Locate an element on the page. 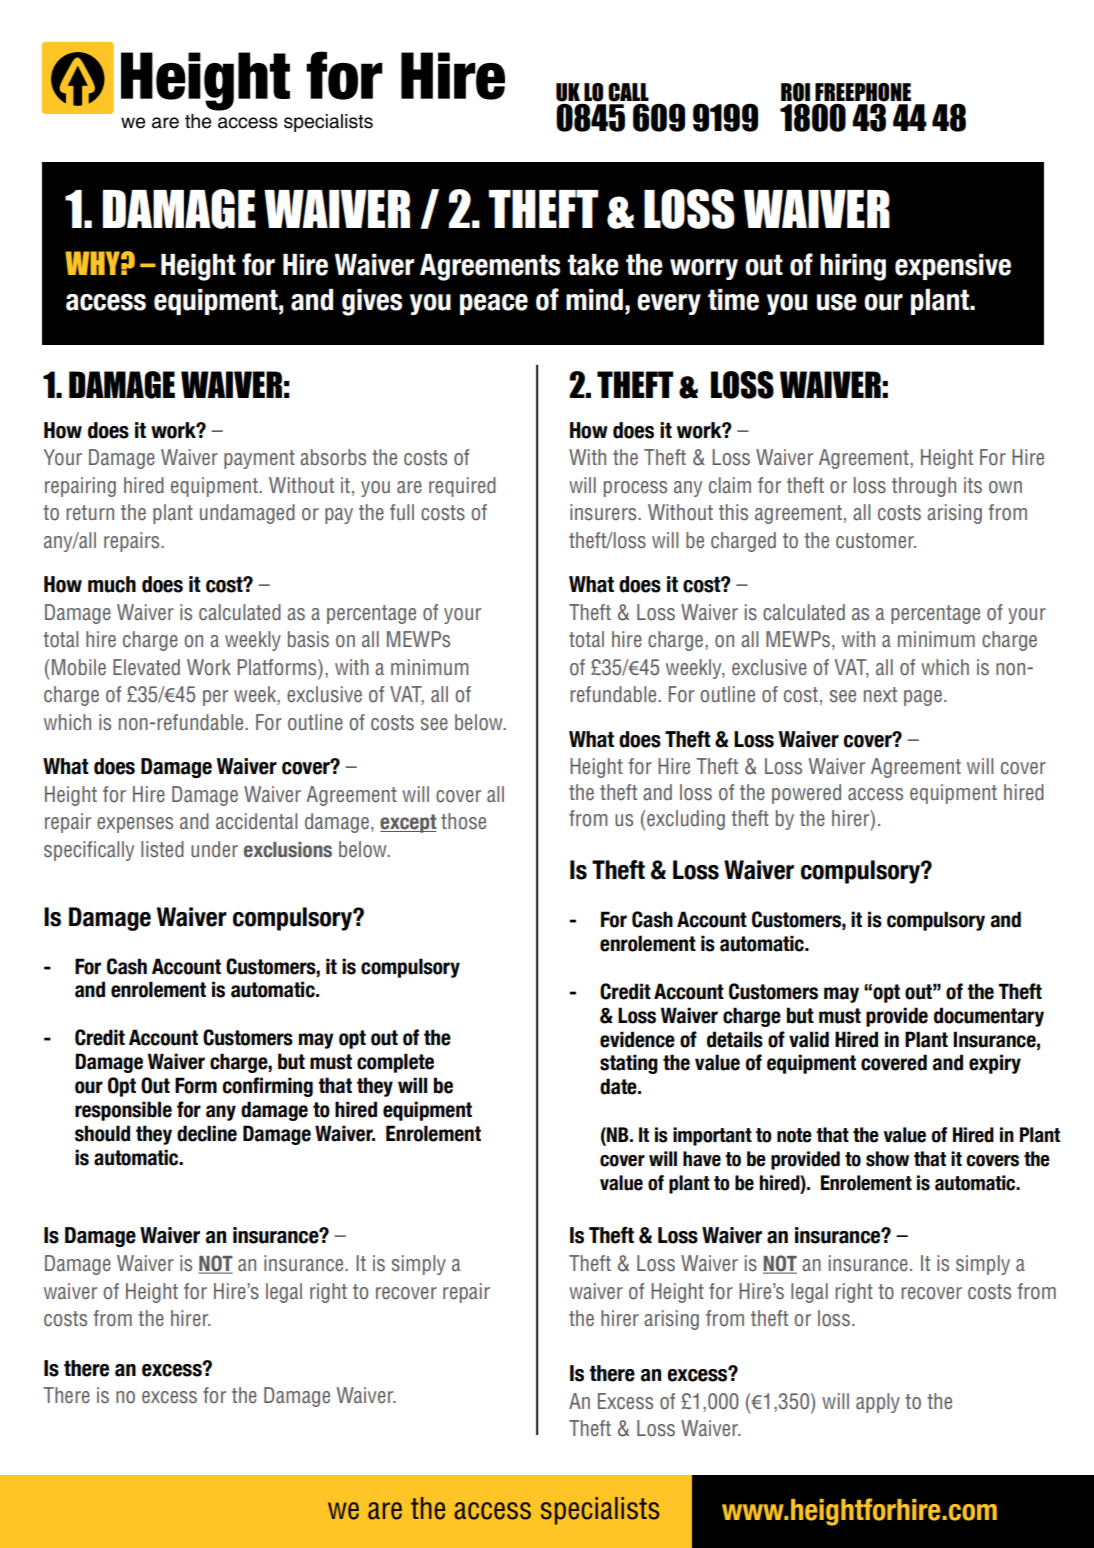 This document has width=1094, height=1548. those is located at coordinates (463, 821).
